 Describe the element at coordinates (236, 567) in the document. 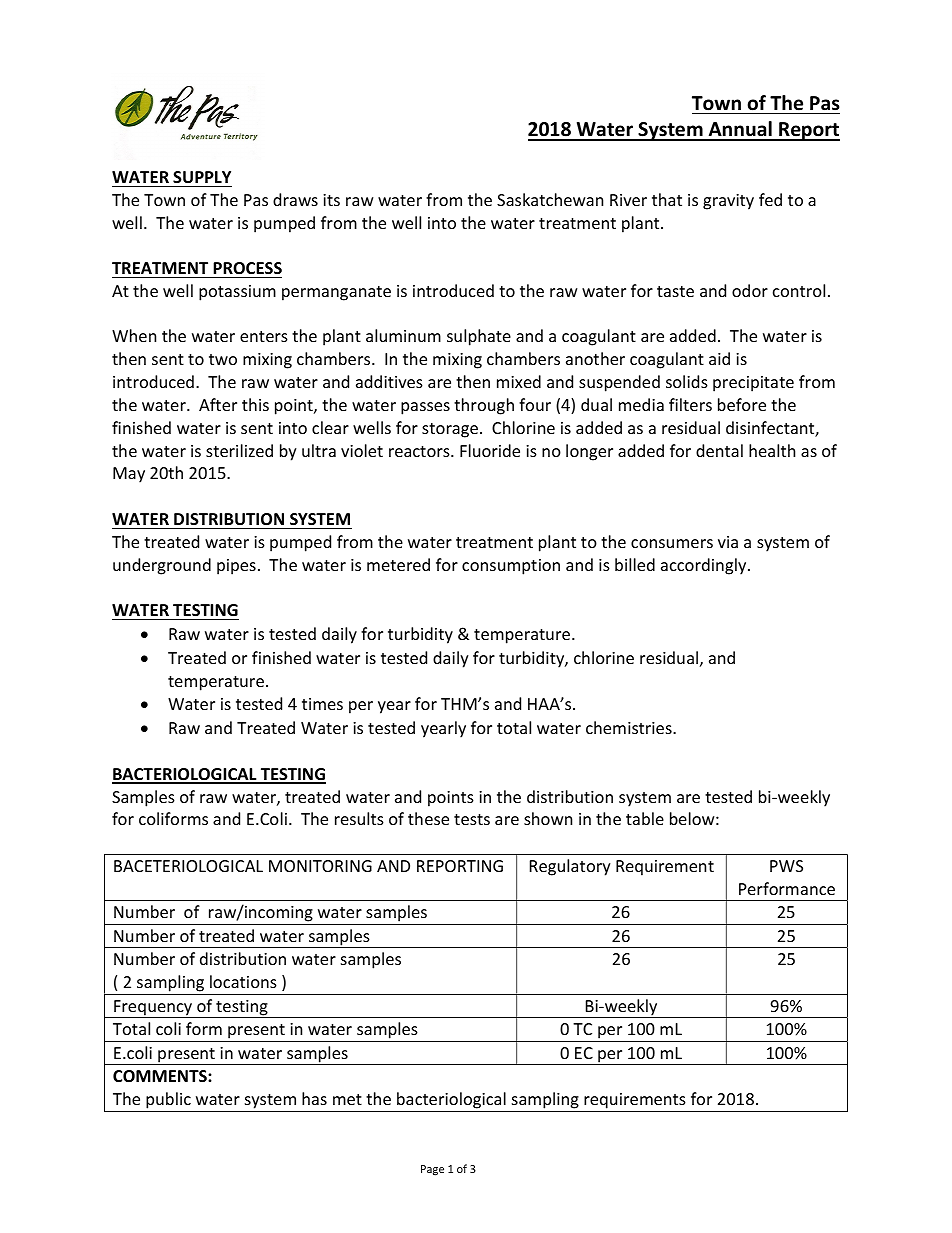

I see `pipes` at that location.
